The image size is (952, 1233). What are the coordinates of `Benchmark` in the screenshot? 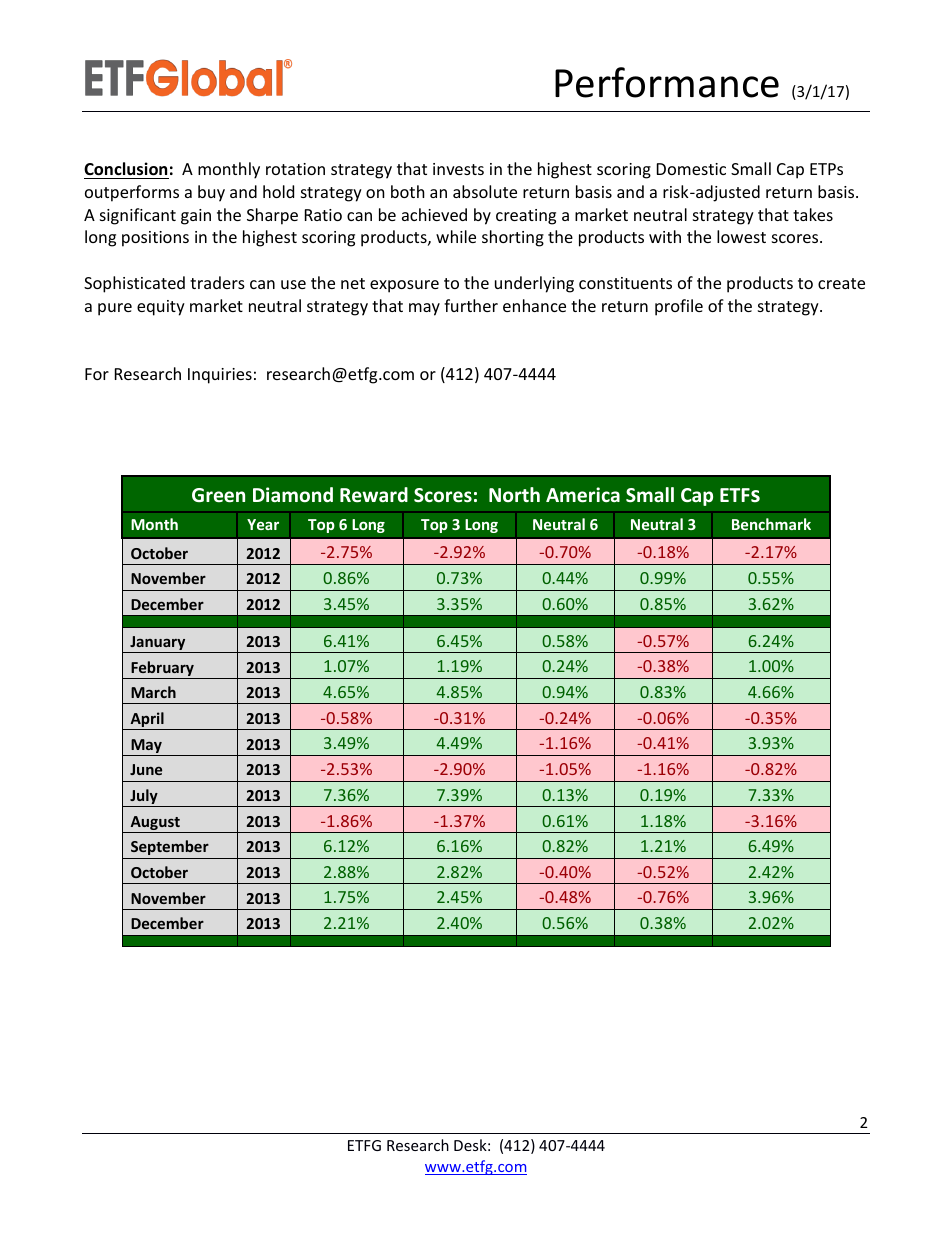 It's located at (771, 524).
